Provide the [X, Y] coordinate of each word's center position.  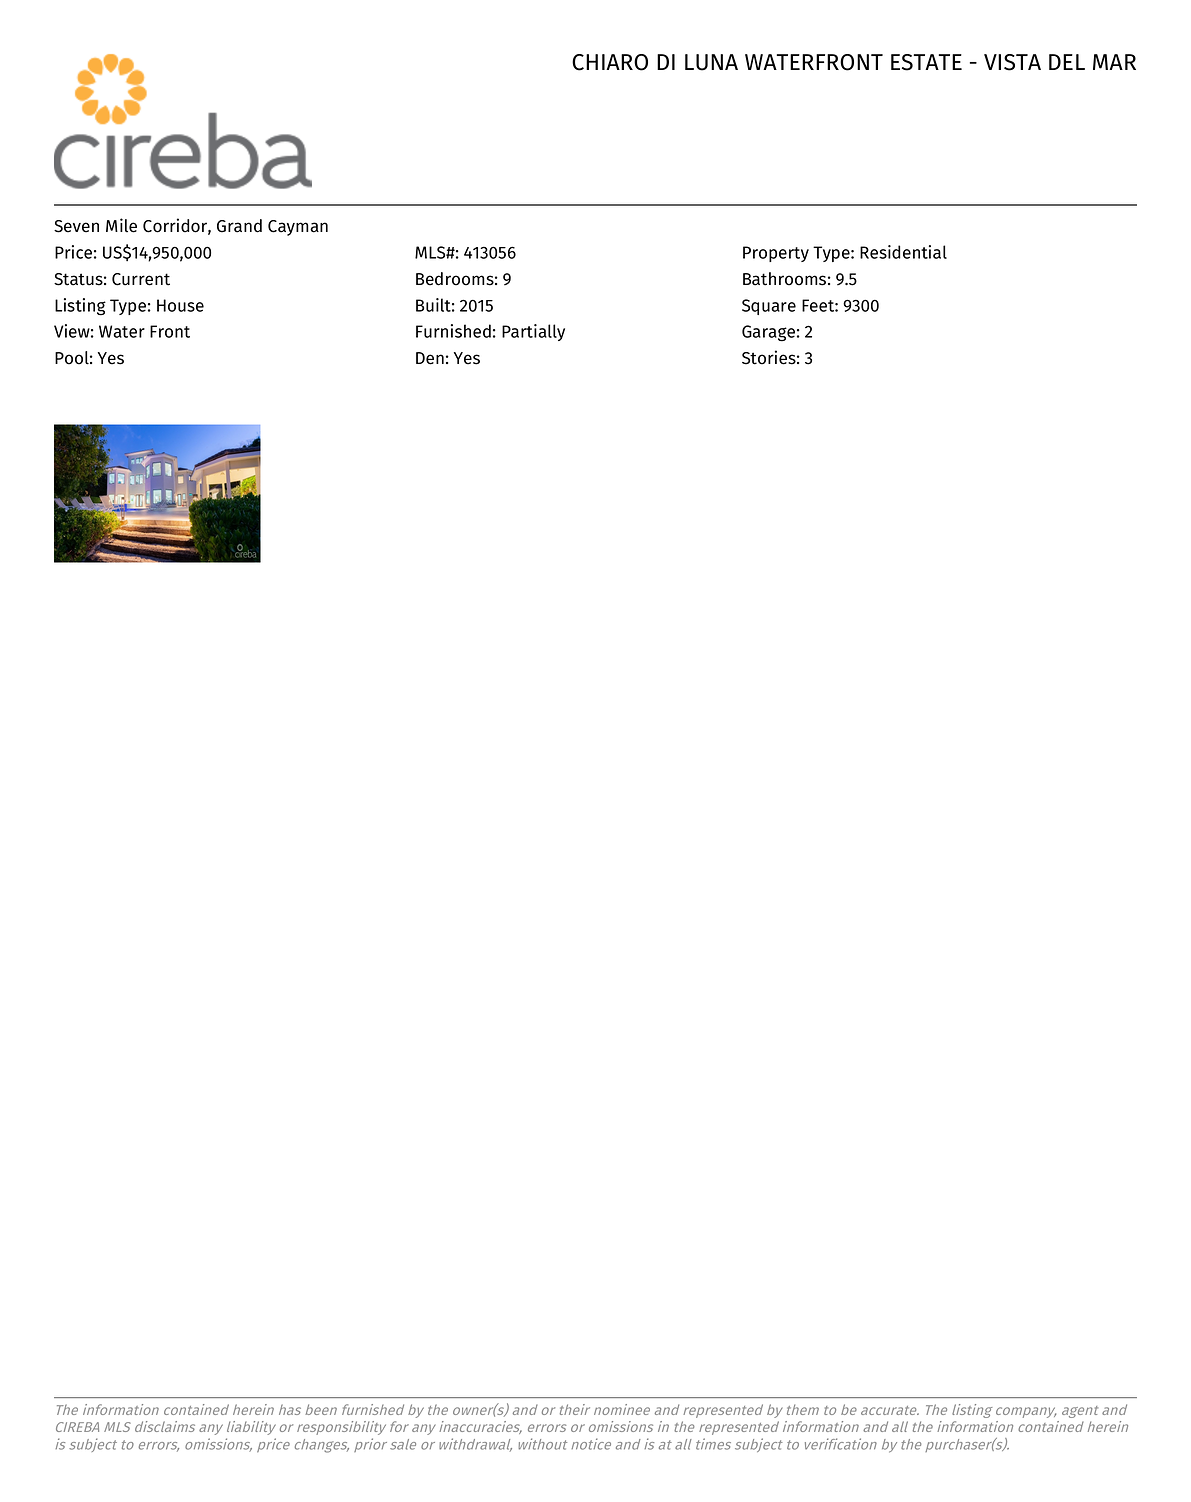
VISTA [1012, 62]
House [180, 305]
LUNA [711, 62]
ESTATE [926, 62]
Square [769, 307]
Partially [533, 332]
